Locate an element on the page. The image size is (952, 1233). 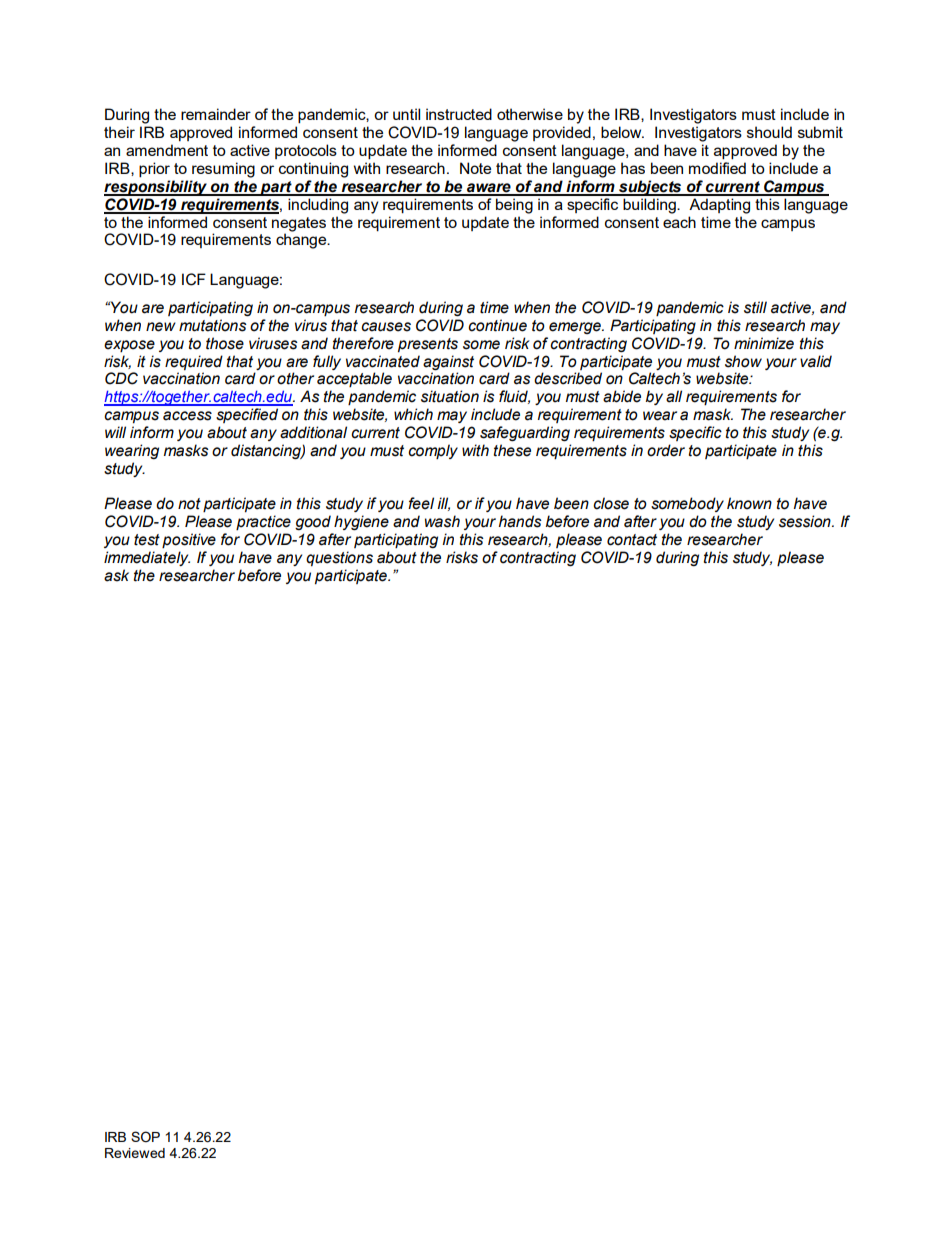
Note is located at coordinates (475, 168).
